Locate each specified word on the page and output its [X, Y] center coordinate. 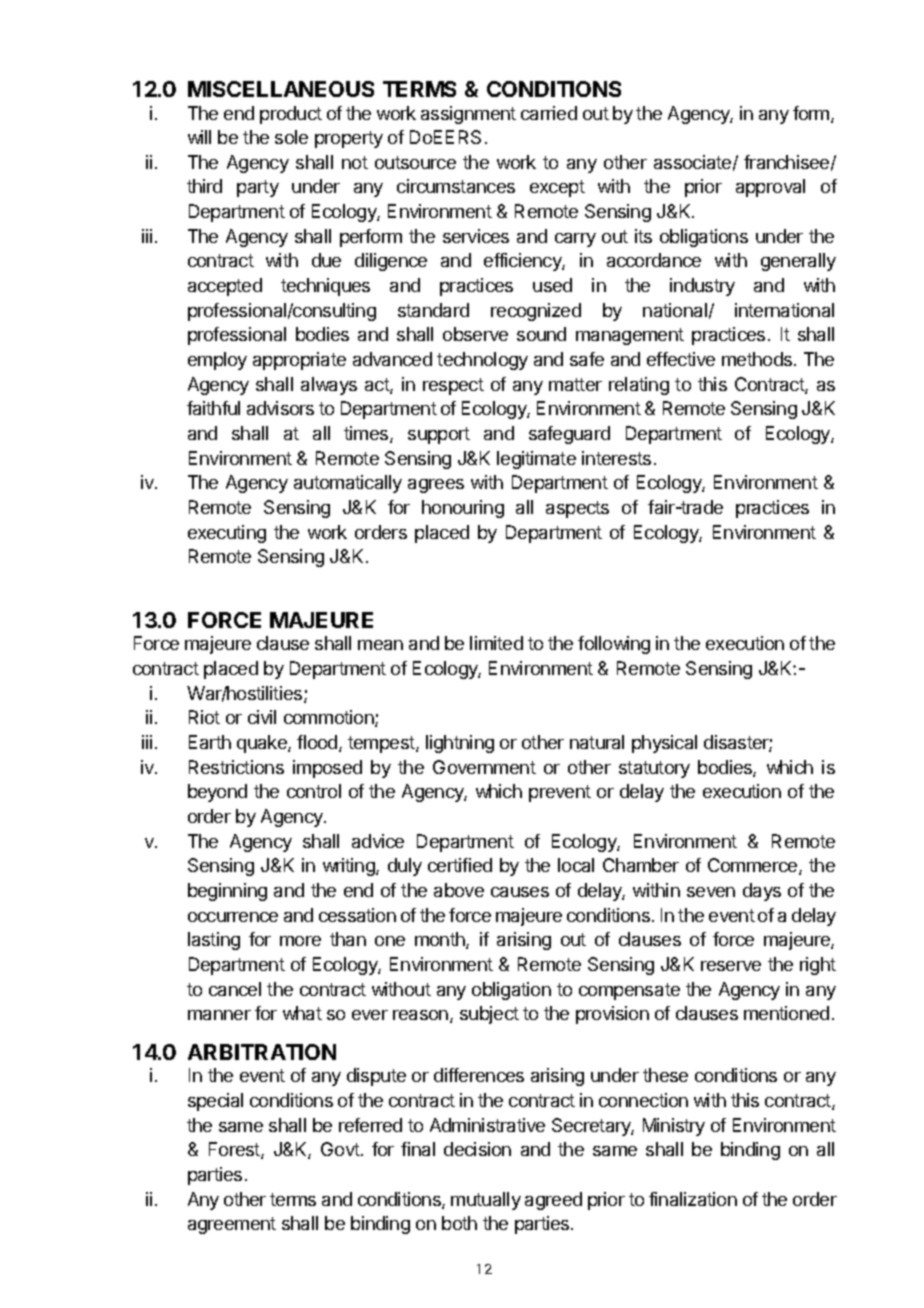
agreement [232, 1225]
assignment [468, 115]
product [291, 115]
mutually [486, 1201]
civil [262, 717]
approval [770, 188]
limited [496, 643]
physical [664, 744]
